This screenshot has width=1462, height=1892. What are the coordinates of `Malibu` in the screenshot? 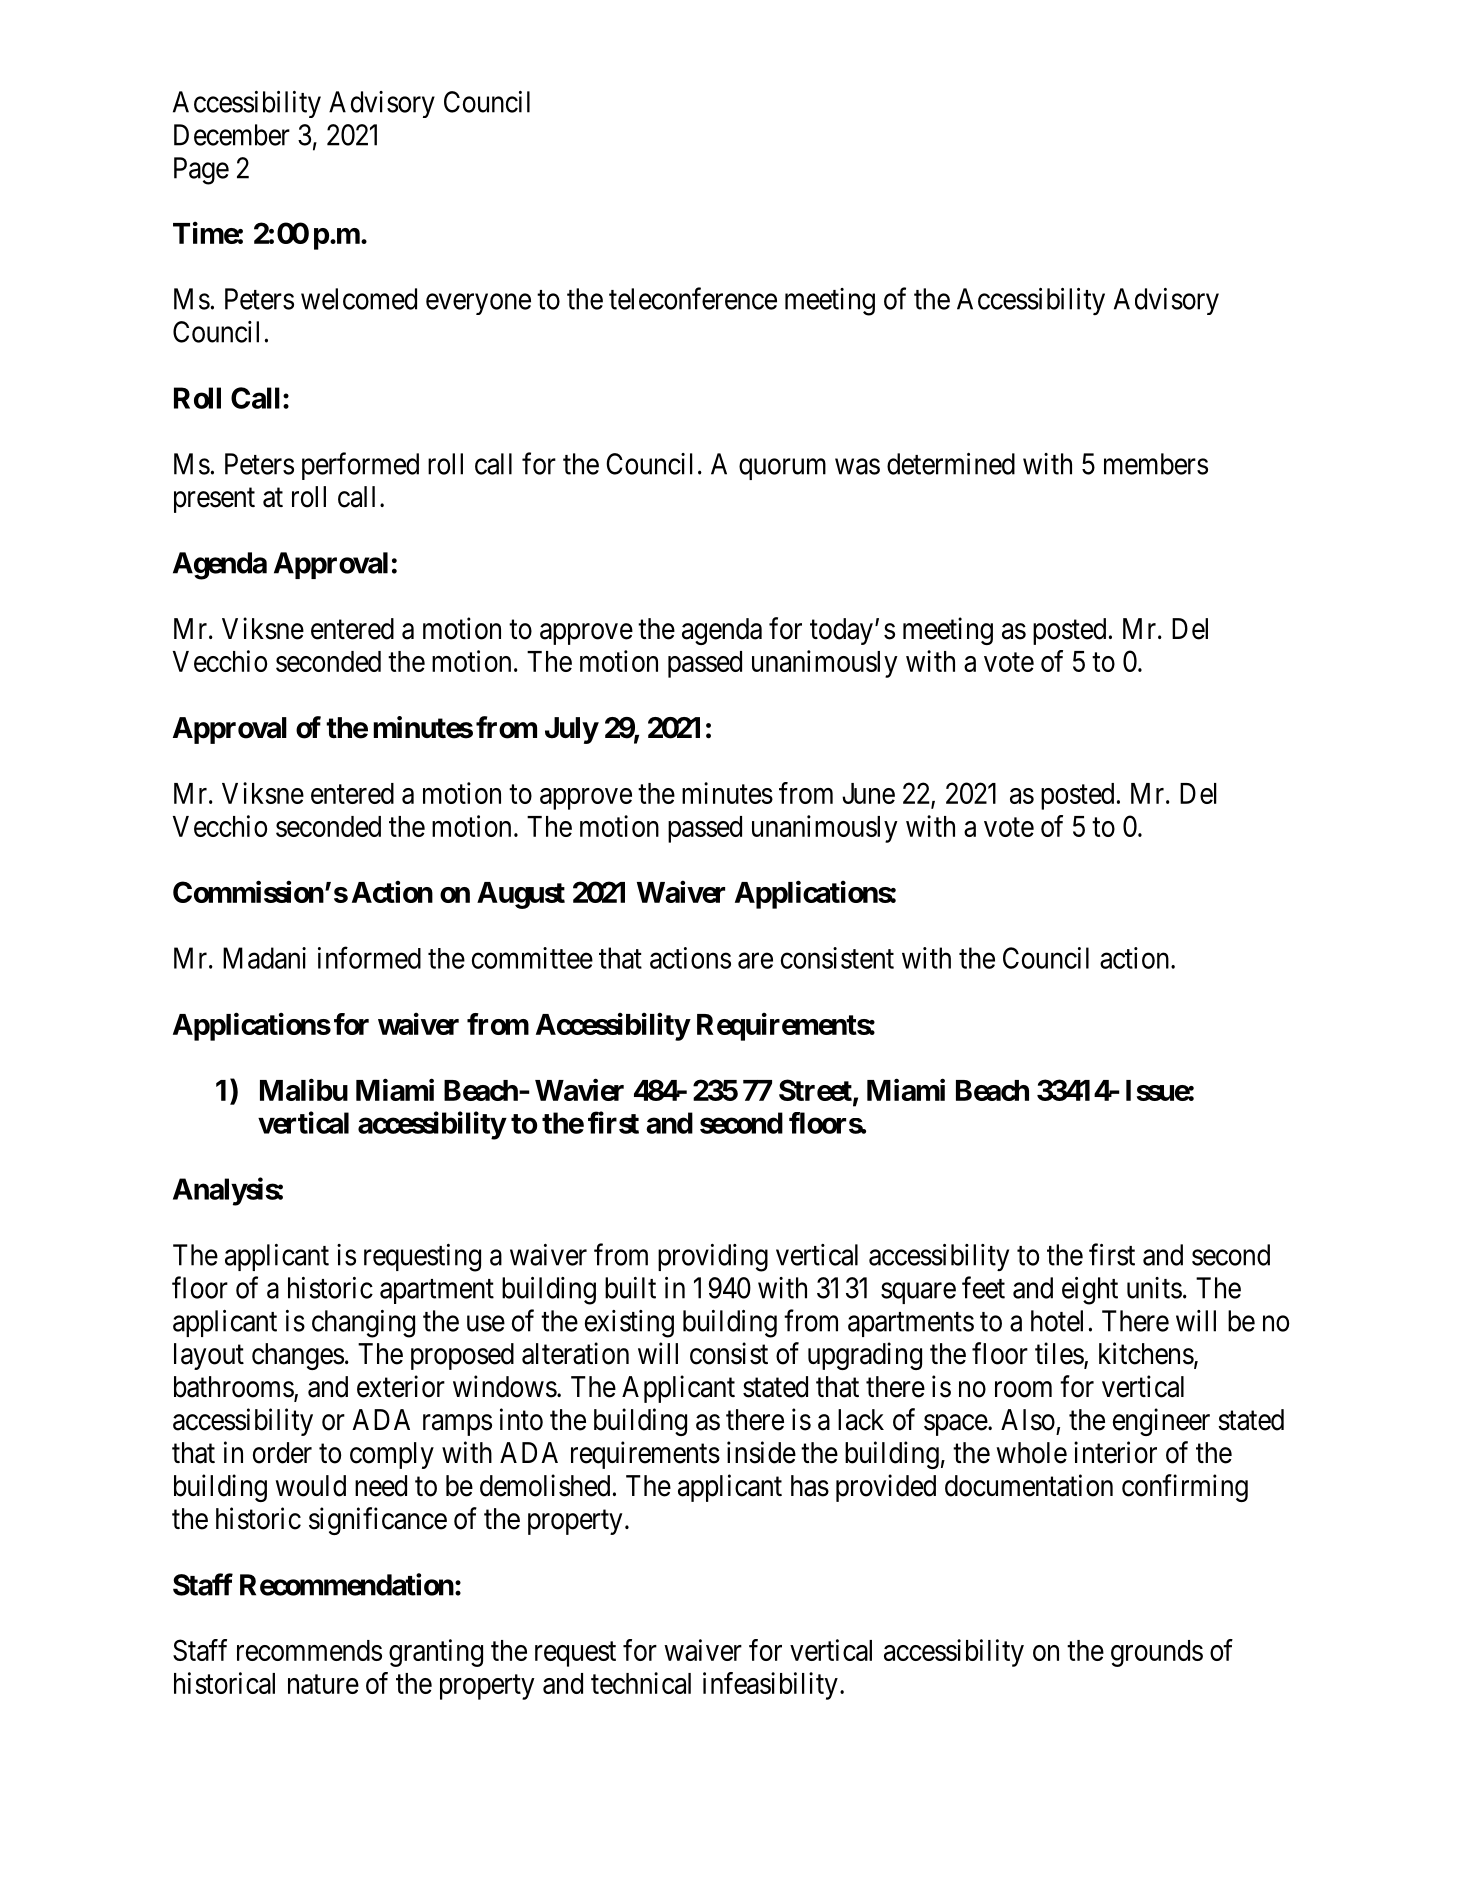 It's located at (304, 1089).
